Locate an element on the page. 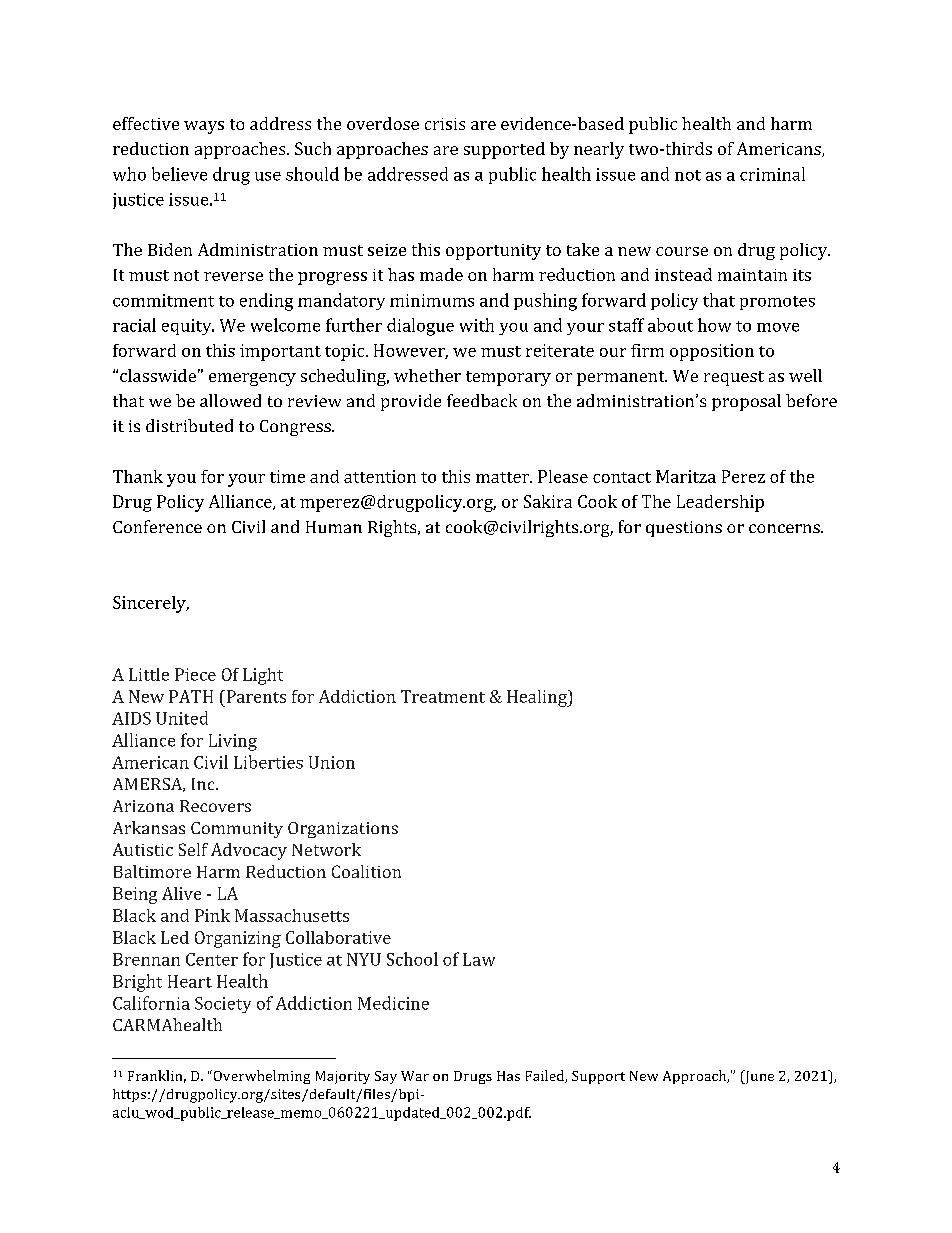 The height and width of the document is (1233, 952). Overwhelming is located at coordinates (260, 1077).
